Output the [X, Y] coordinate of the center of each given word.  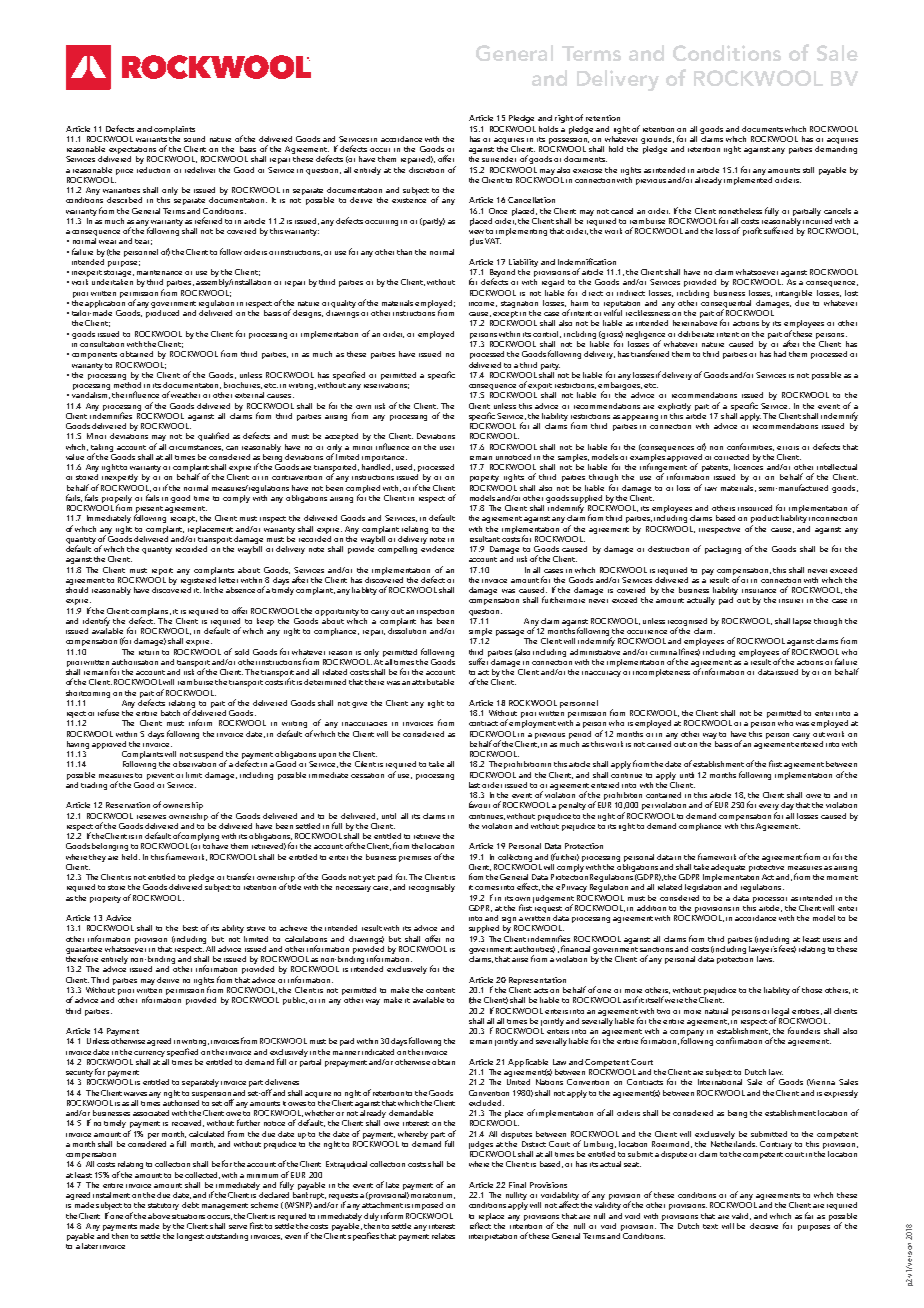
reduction [153, 170]
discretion [426, 170]
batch [170, 713]
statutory [163, 1206]
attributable [433, 682]
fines [690, 652]
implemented [748, 179]
